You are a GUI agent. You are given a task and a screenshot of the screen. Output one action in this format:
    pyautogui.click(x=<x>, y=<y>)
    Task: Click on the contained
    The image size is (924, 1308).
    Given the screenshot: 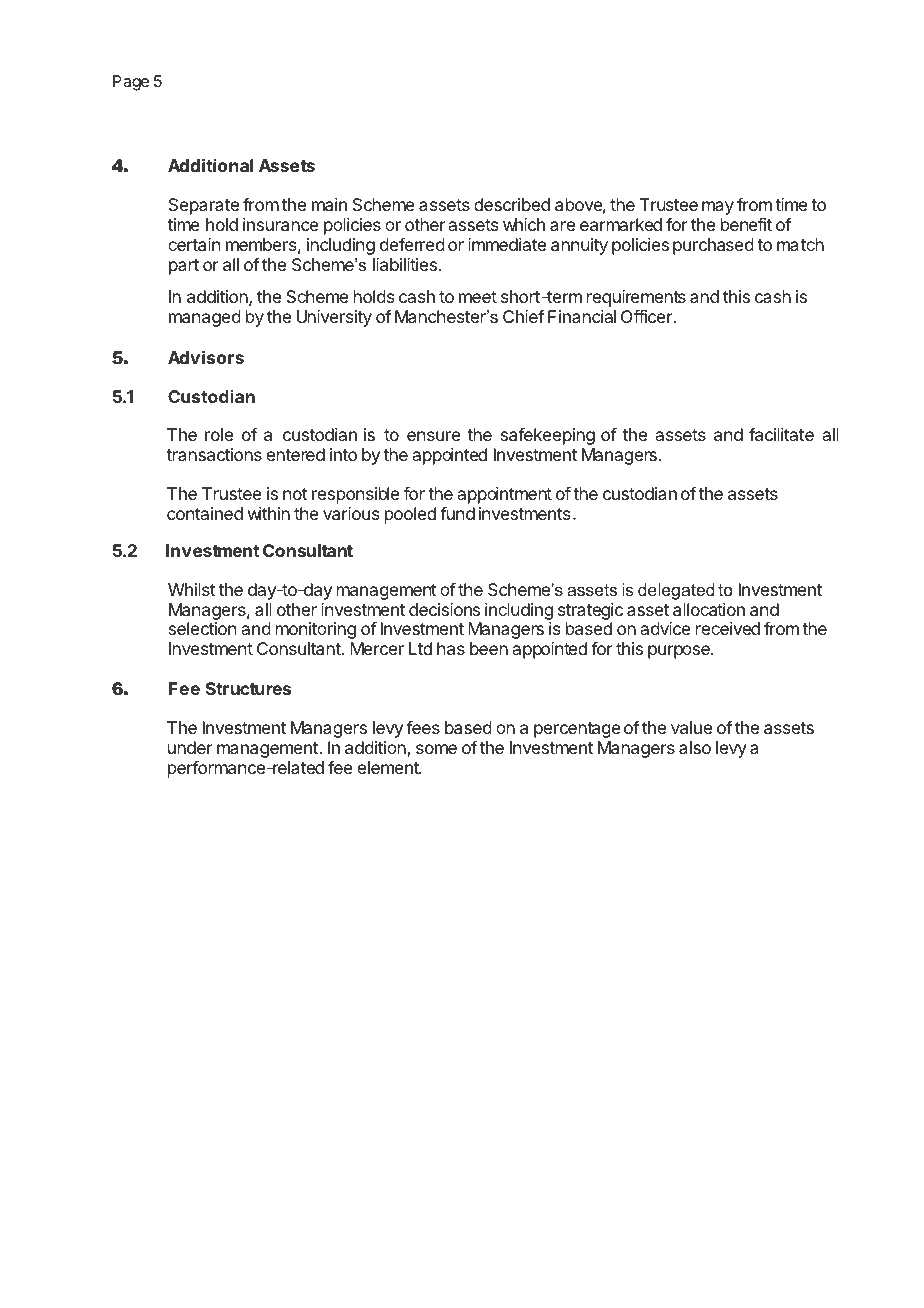 What is the action you would take?
    pyautogui.click(x=205, y=513)
